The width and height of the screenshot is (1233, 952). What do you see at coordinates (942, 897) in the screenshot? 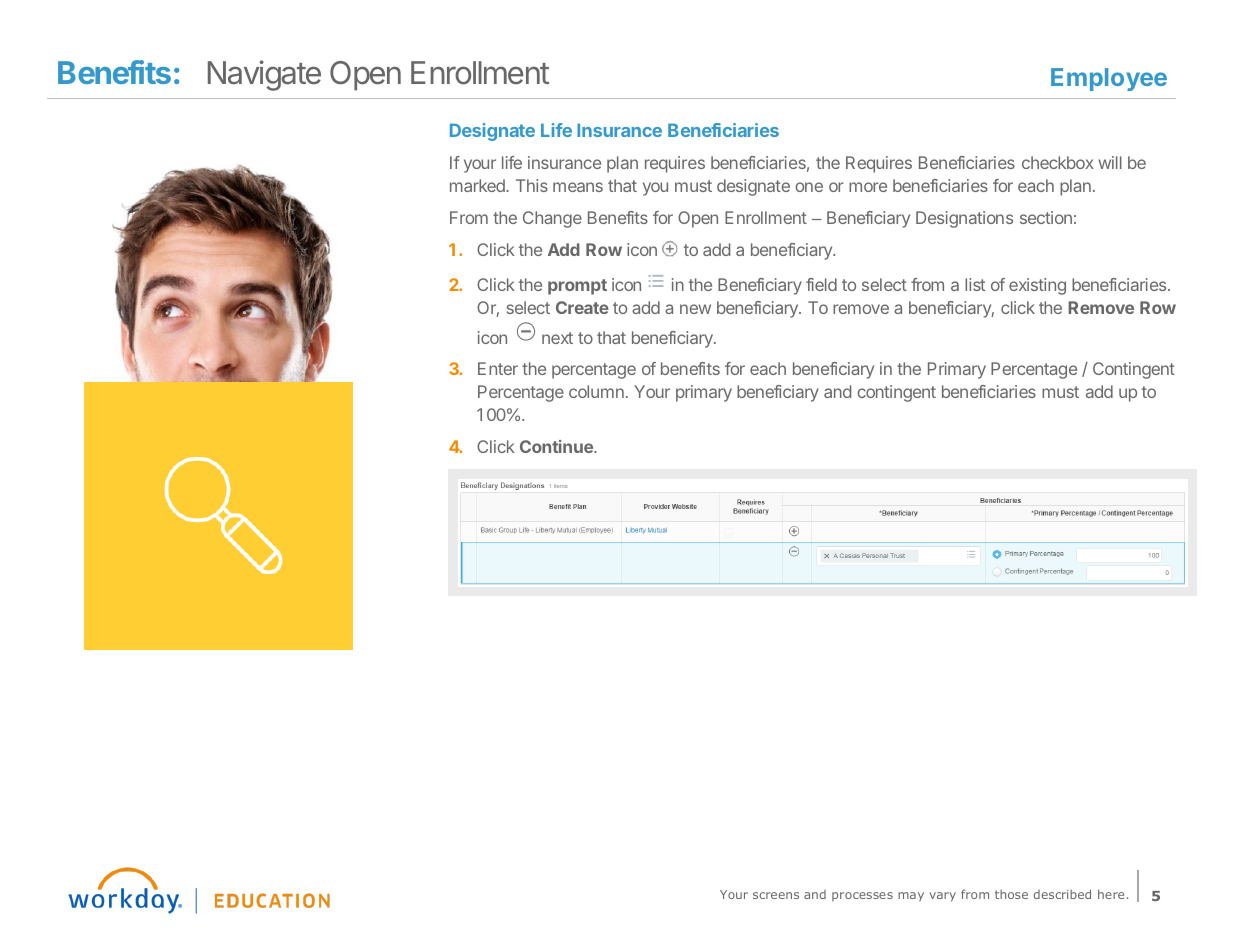
I see `vary` at bounding box center [942, 897].
